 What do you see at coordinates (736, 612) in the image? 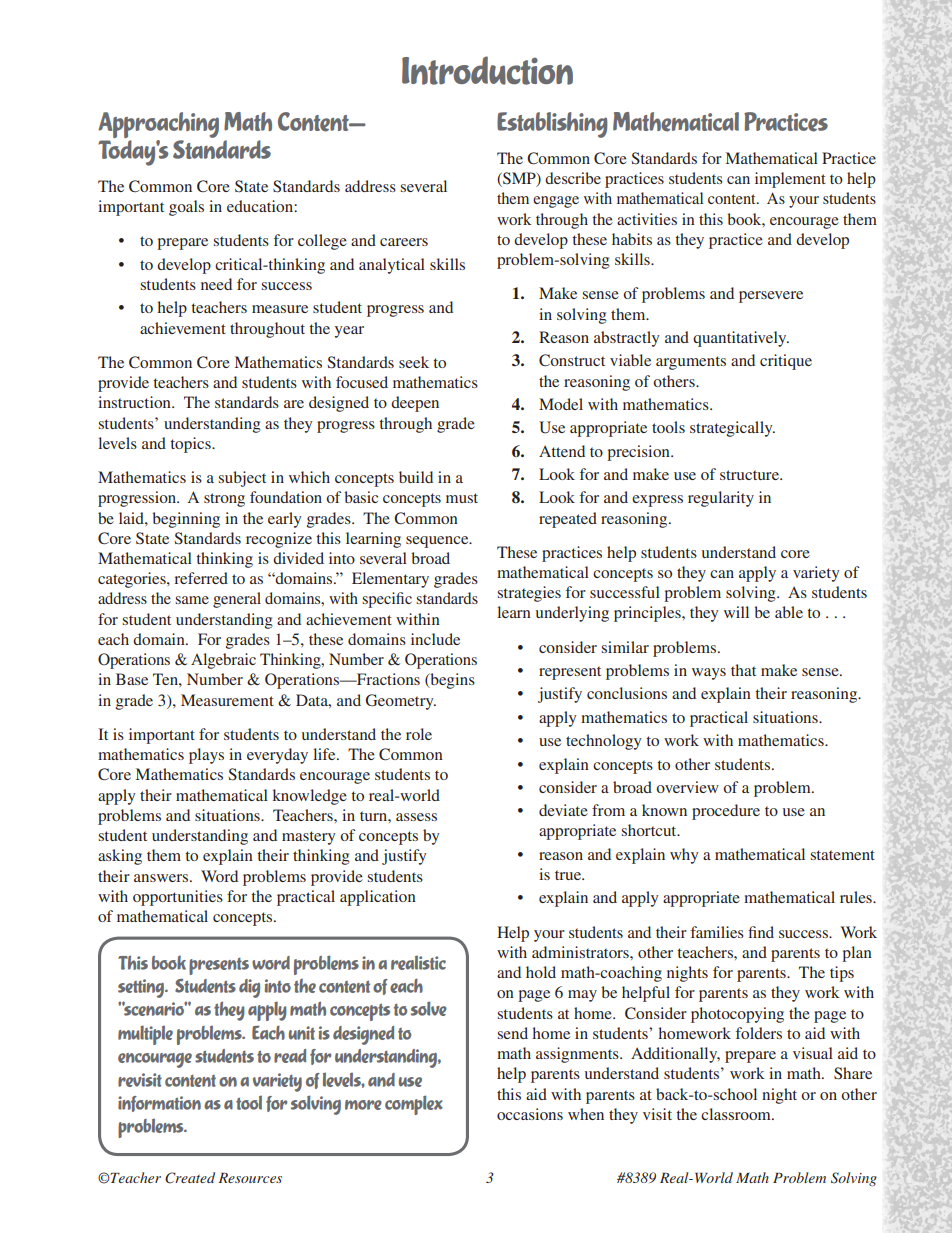
I see `will` at bounding box center [736, 612].
